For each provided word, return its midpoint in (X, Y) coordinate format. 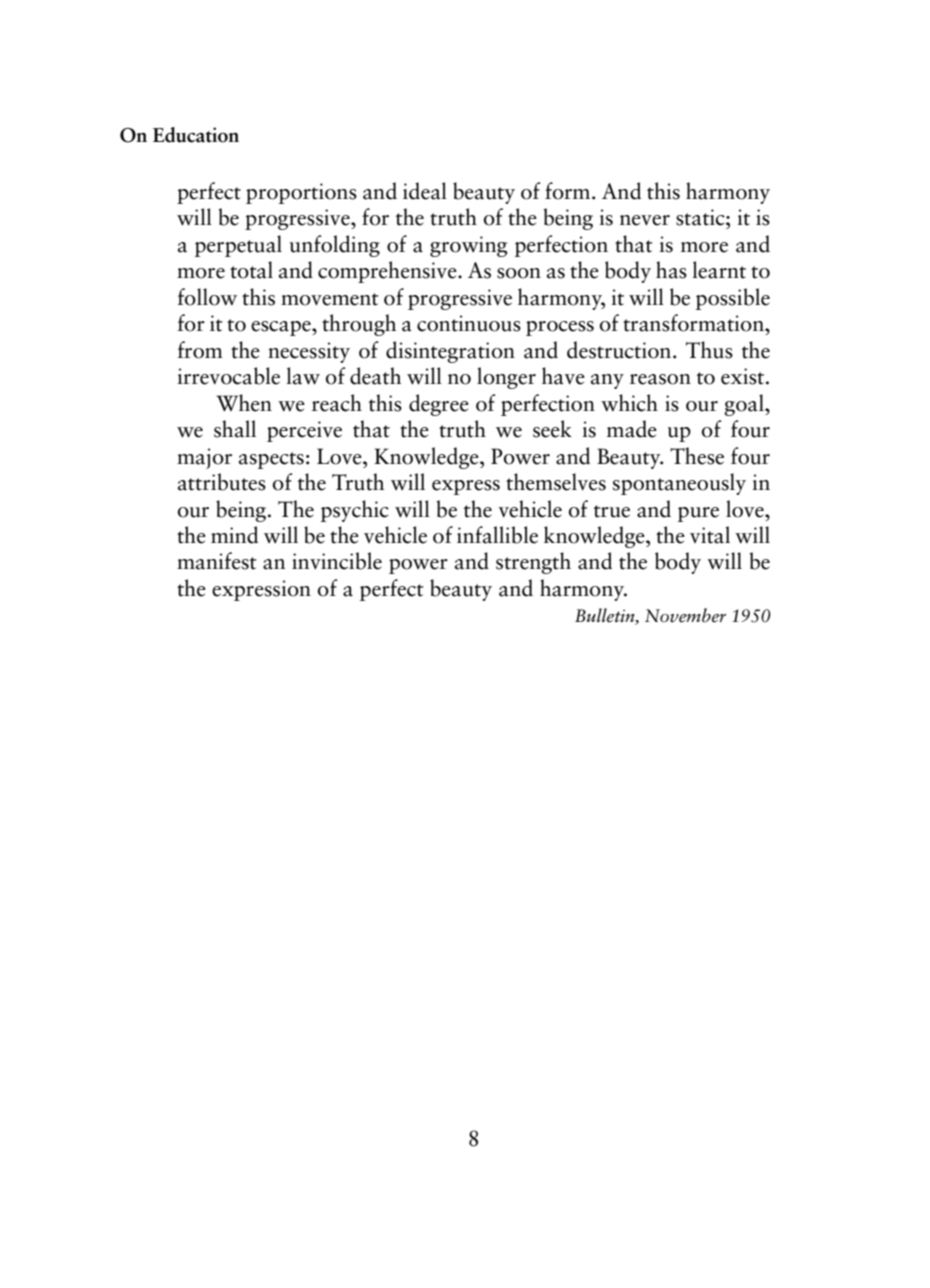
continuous (469, 323)
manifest (216, 561)
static (701, 217)
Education (196, 135)
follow (207, 297)
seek (552, 429)
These (697, 456)
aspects (271, 460)
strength (533, 563)
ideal (425, 191)
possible (733, 299)
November (685, 615)
